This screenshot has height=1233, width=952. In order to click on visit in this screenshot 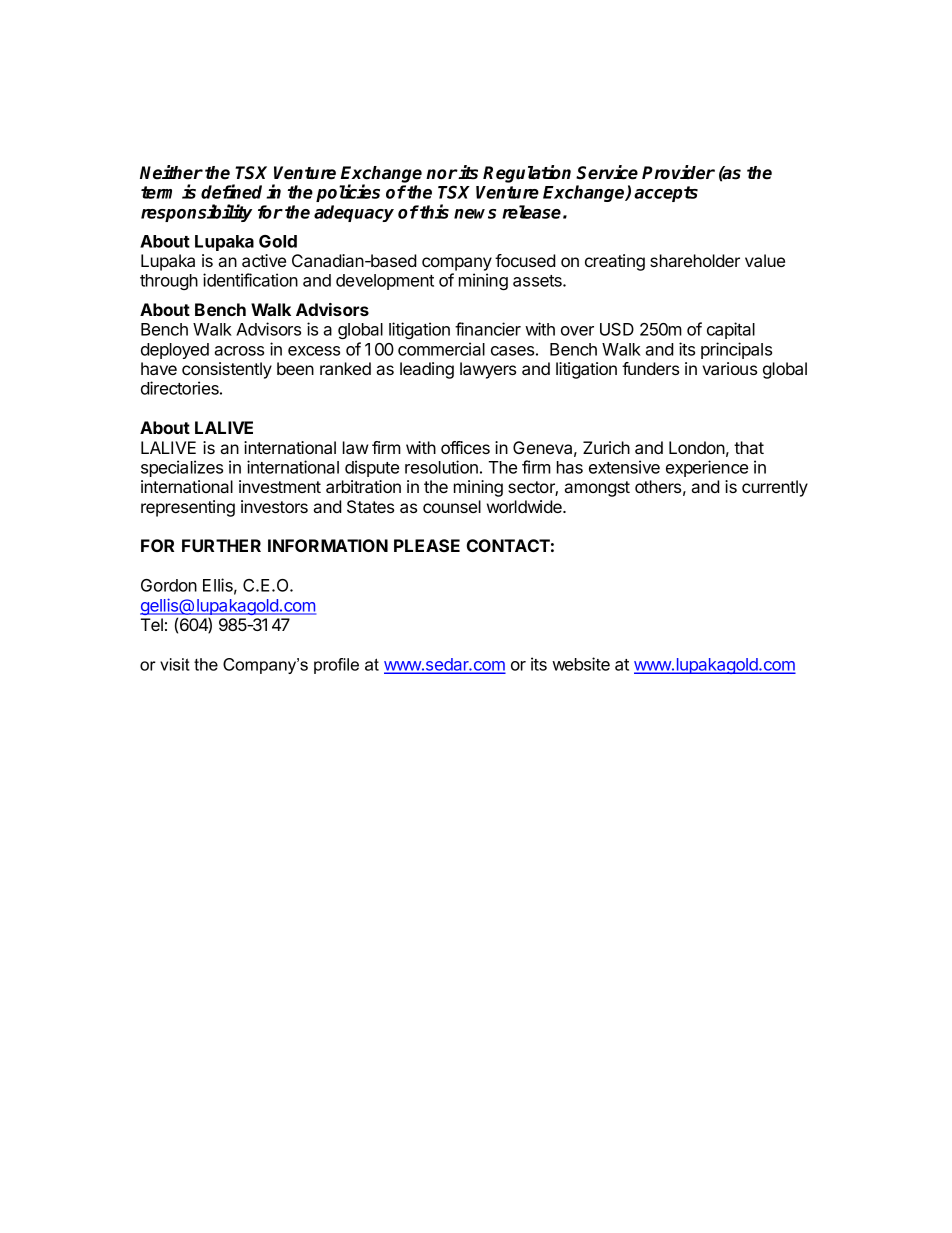, I will do `click(175, 664)`.
